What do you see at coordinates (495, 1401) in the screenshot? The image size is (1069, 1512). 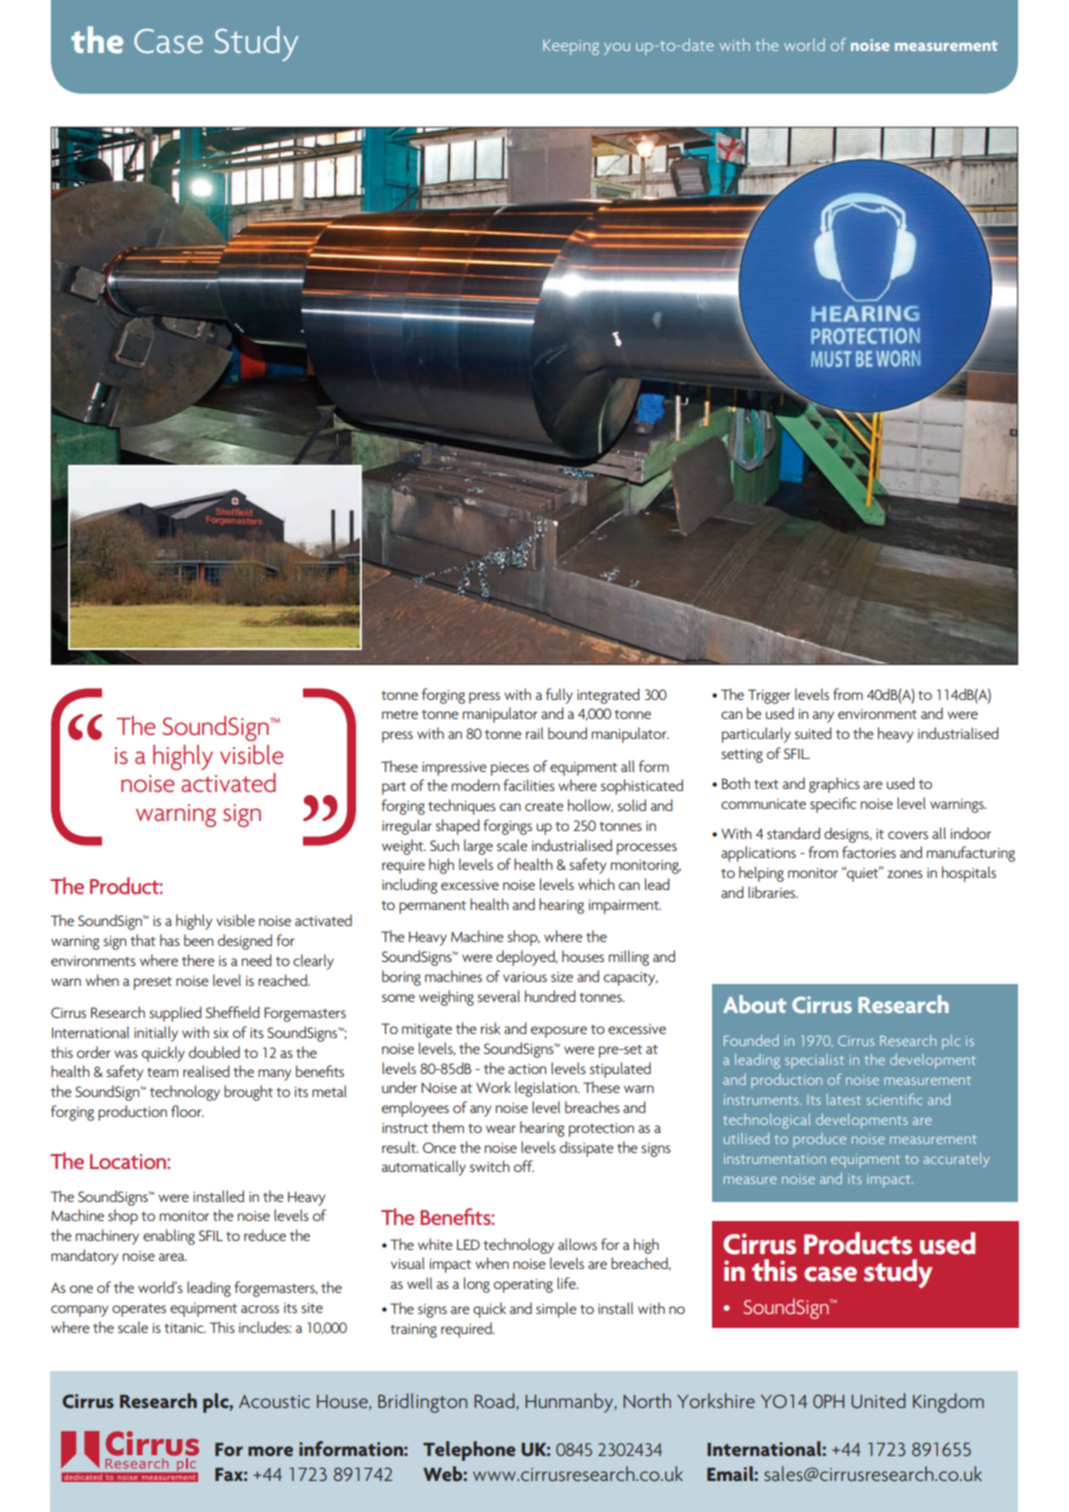 I see `Road` at bounding box center [495, 1401].
